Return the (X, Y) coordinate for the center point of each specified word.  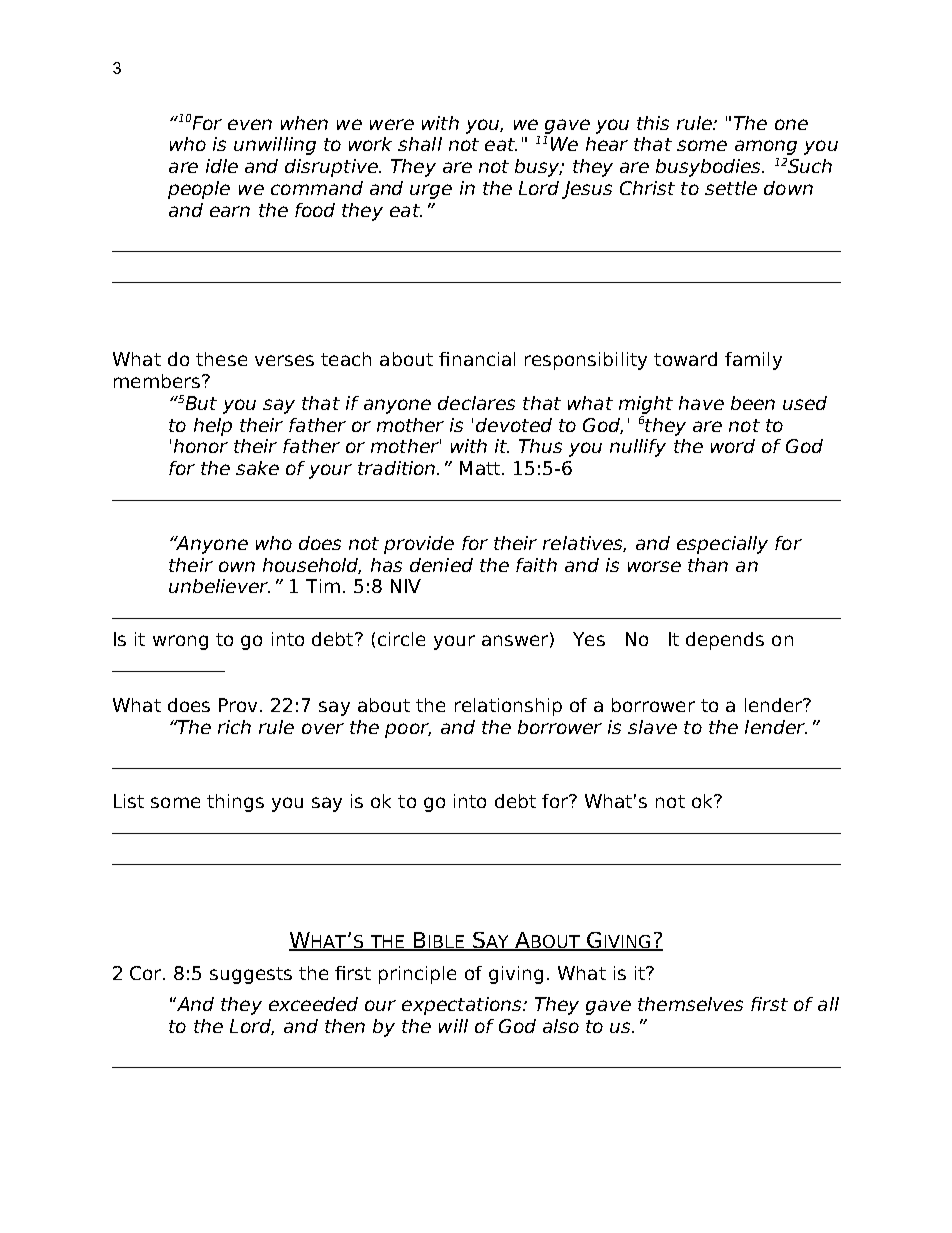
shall (420, 144)
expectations (463, 1006)
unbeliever (219, 586)
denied (441, 565)
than (708, 565)
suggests (251, 975)
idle (222, 166)
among (766, 147)
